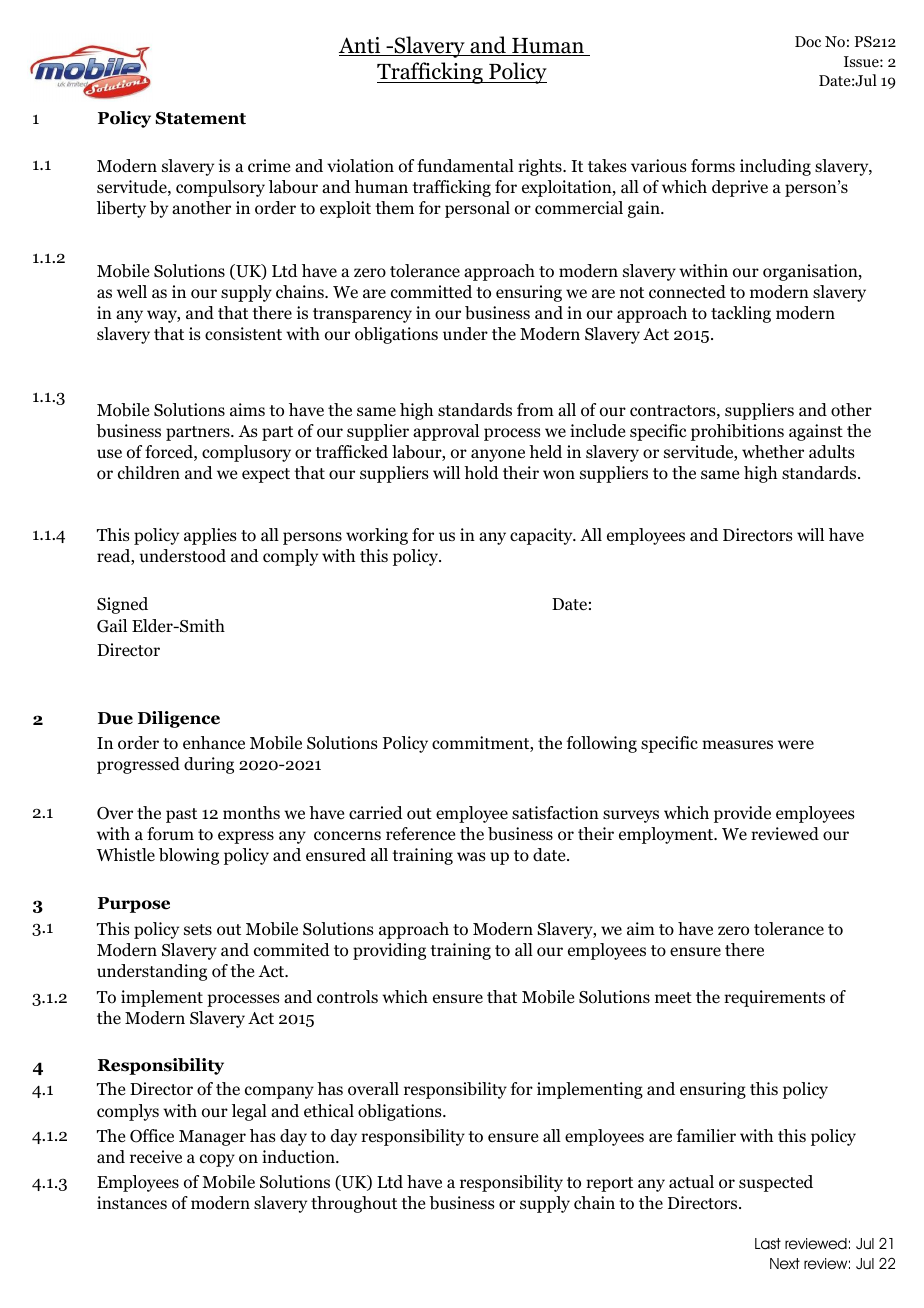  What do you see at coordinates (808, 41) in the document?
I see `Doc` at bounding box center [808, 41].
